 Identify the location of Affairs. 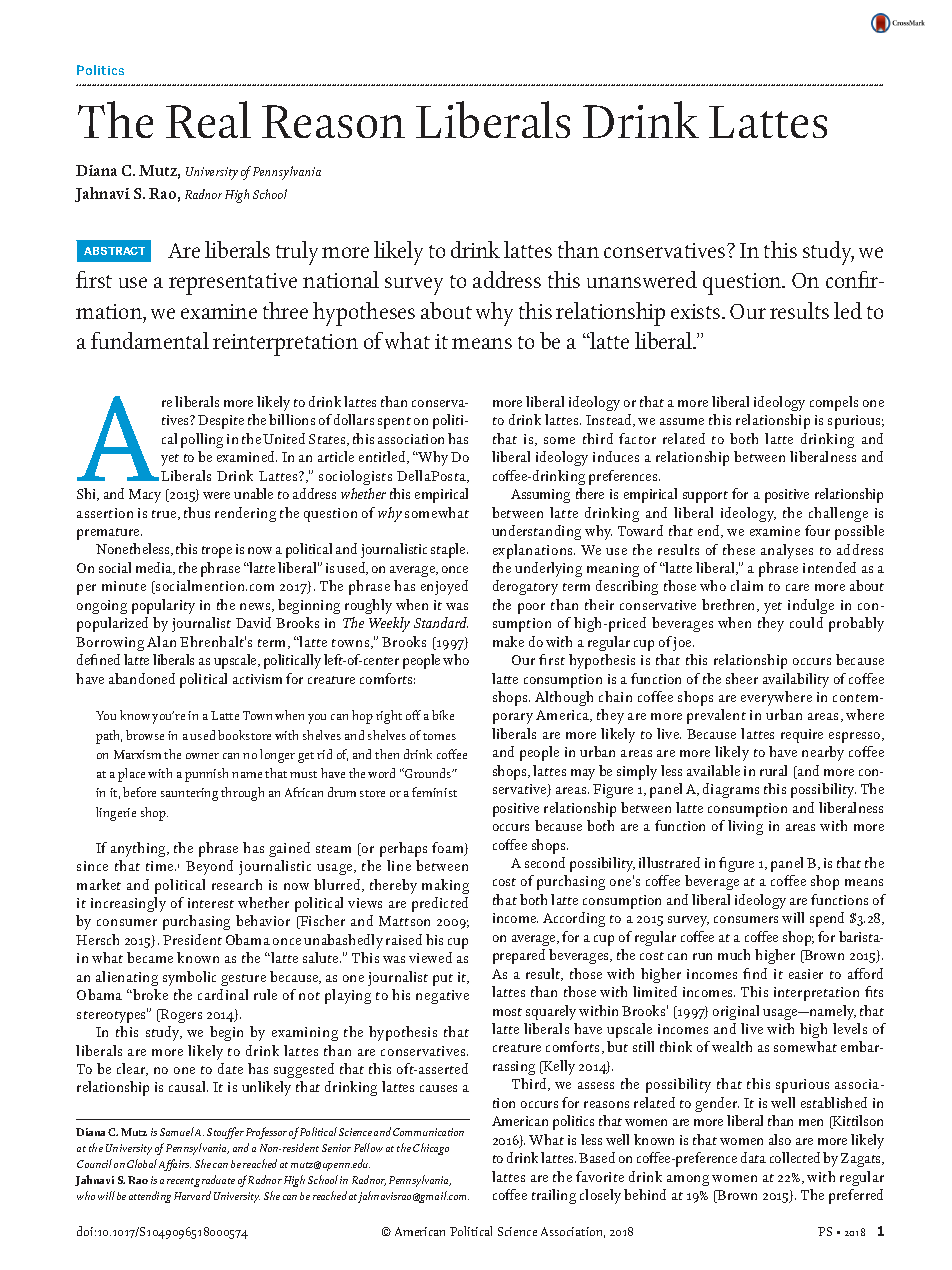
(175, 1165).
